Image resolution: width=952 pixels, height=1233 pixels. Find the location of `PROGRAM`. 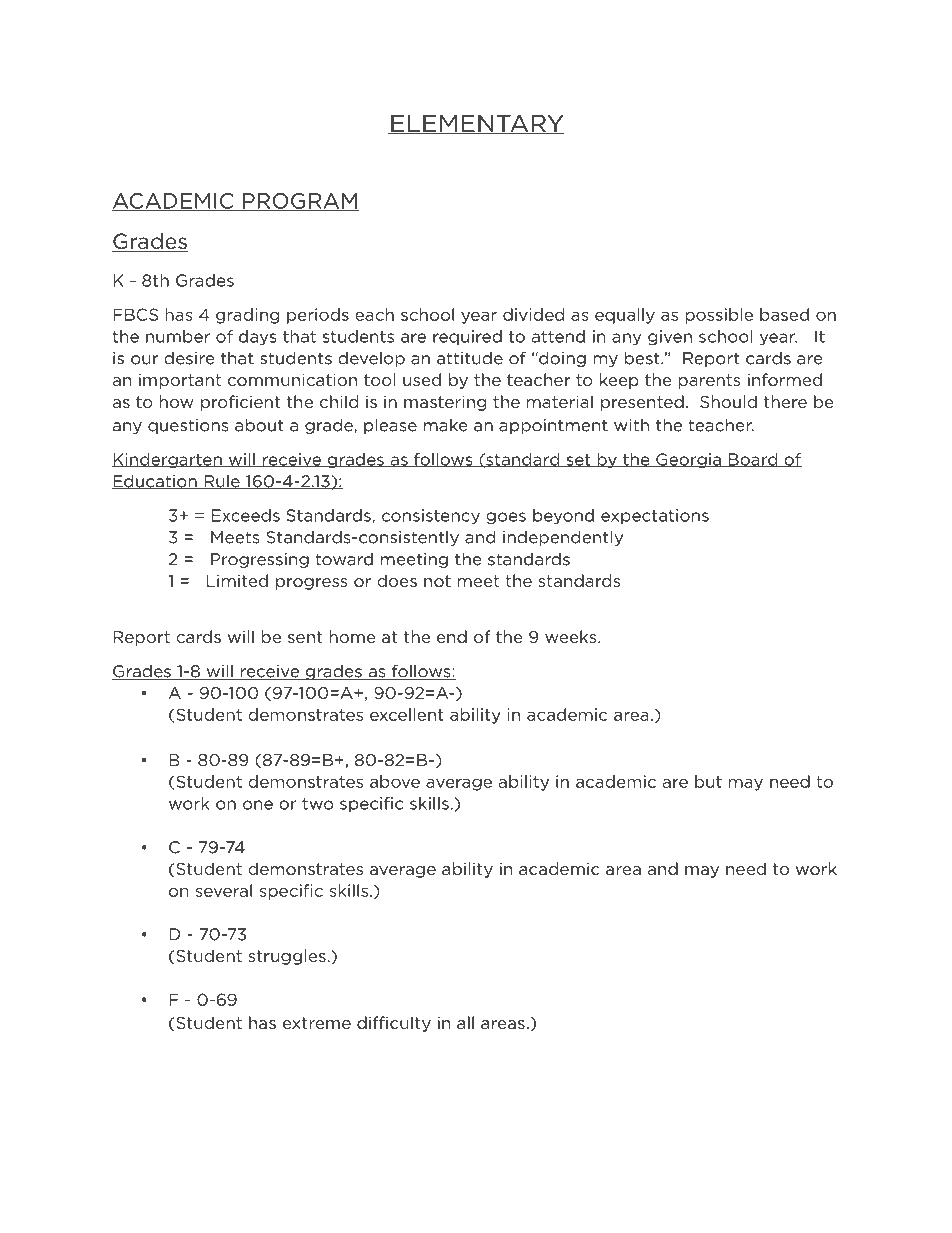

PROGRAM is located at coordinates (300, 202).
